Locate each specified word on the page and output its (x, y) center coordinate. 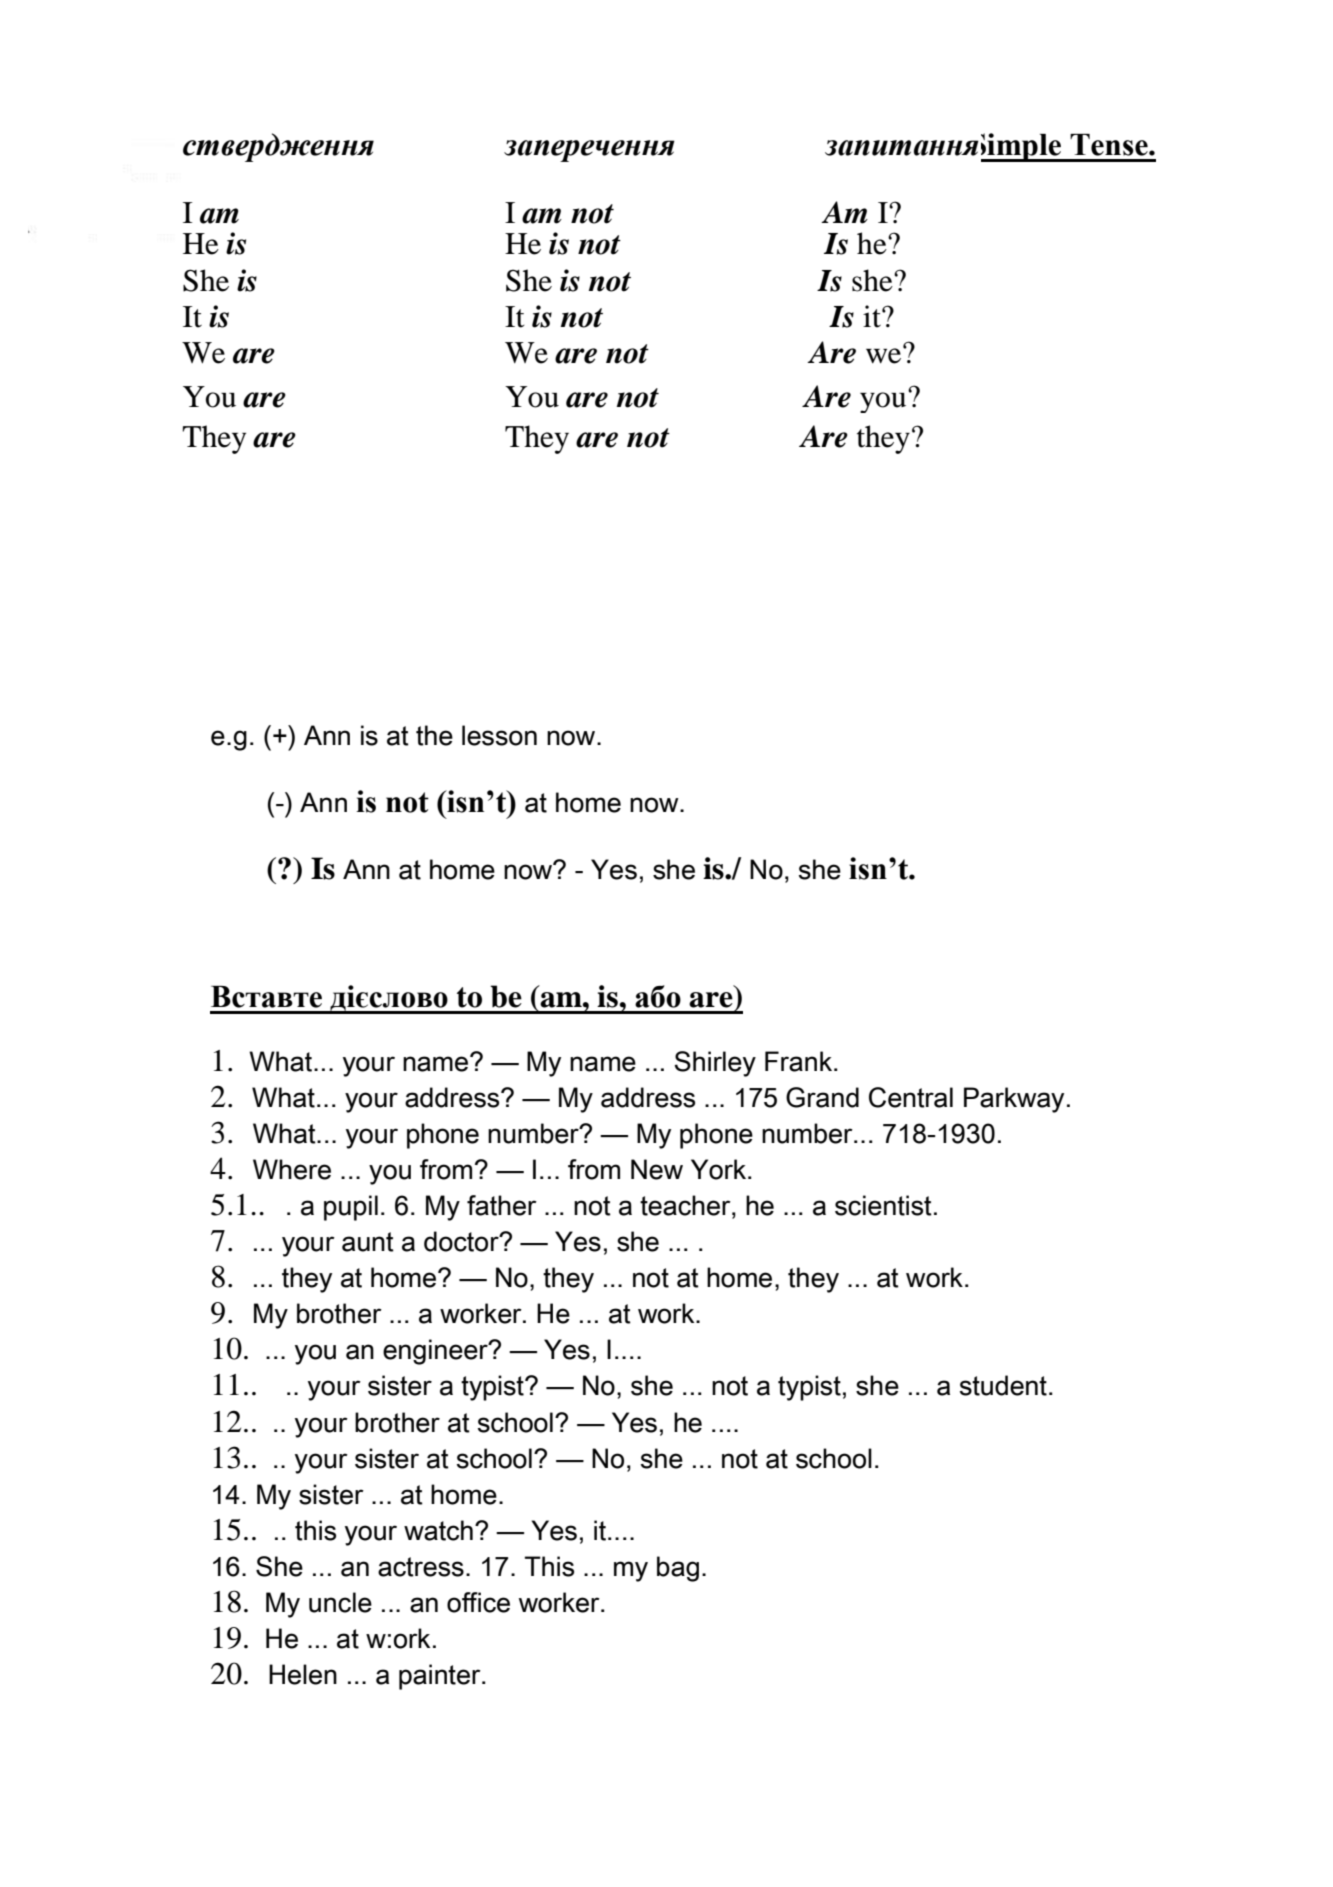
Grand (822, 1097)
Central (911, 1097)
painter (441, 1677)
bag (678, 1569)
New (657, 1169)
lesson (499, 735)
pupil (351, 1208)
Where (292, 1169)
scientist (883, 1205)
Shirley (715, 1064)
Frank (800, 1061)
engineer (436, 1352)
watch (438, 1530)
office (478, 1602)
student (1003, 1385)
